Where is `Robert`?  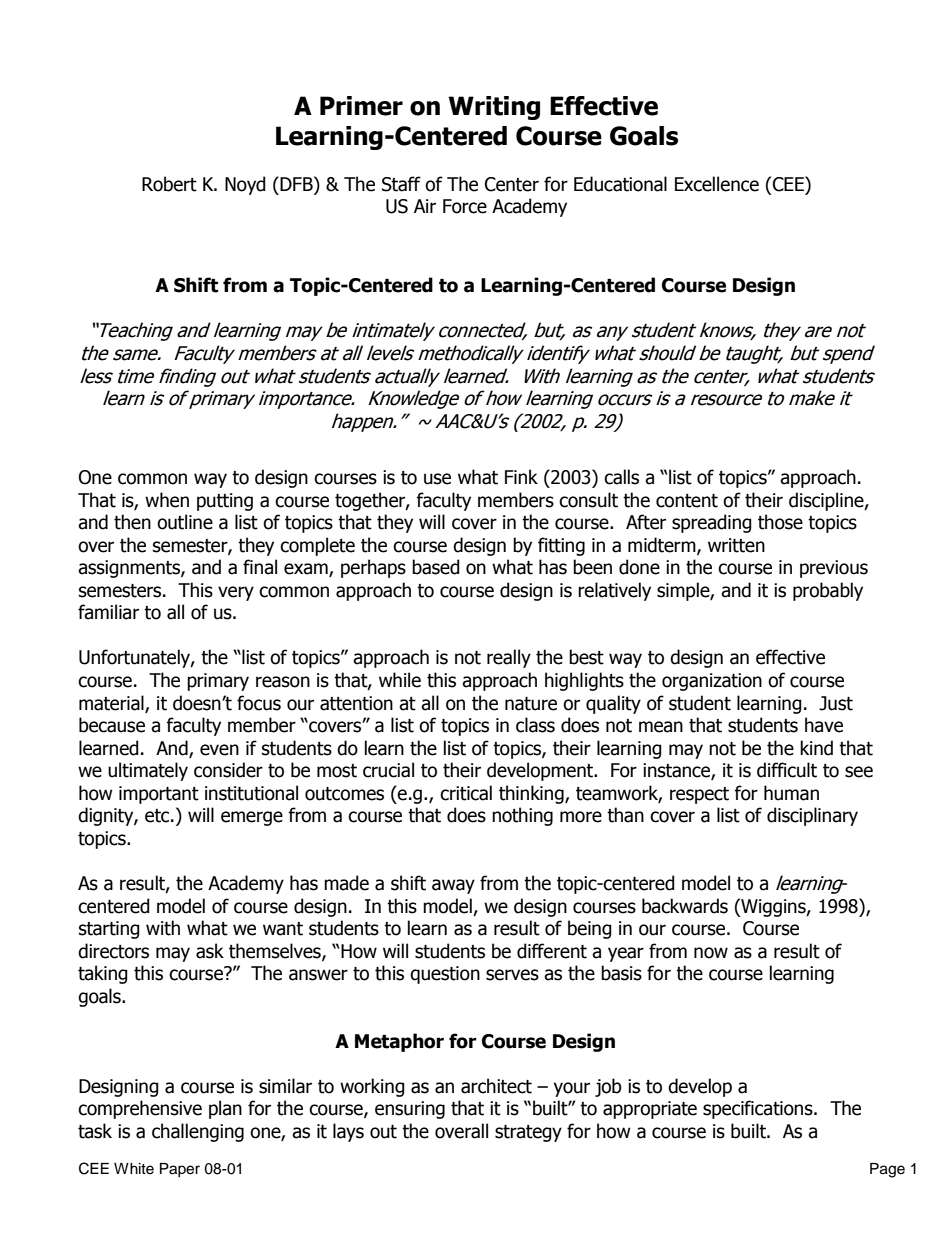 Robert is located at coordinates (169, 184).
